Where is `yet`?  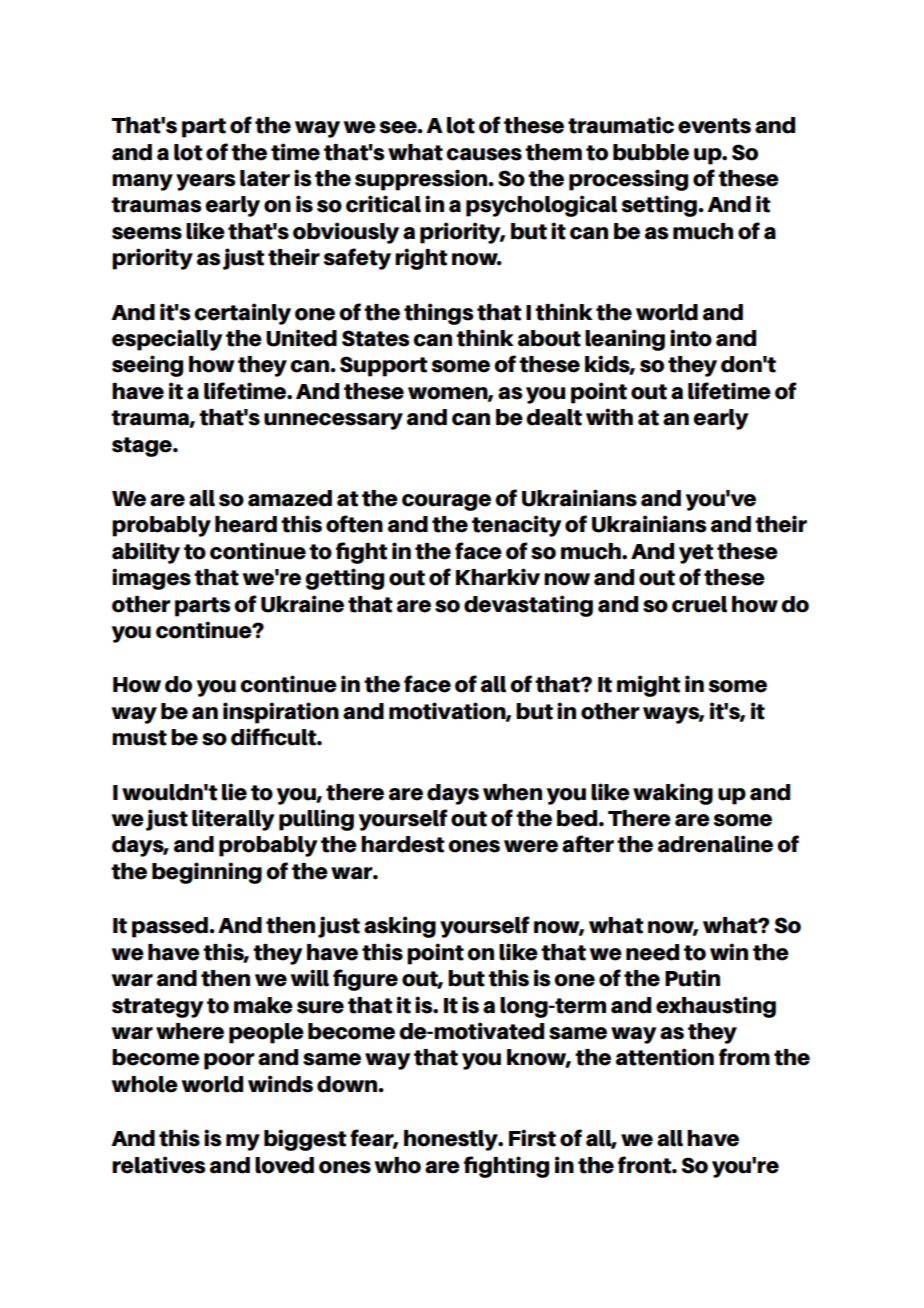
yet is located at coordinates (696, 554).
